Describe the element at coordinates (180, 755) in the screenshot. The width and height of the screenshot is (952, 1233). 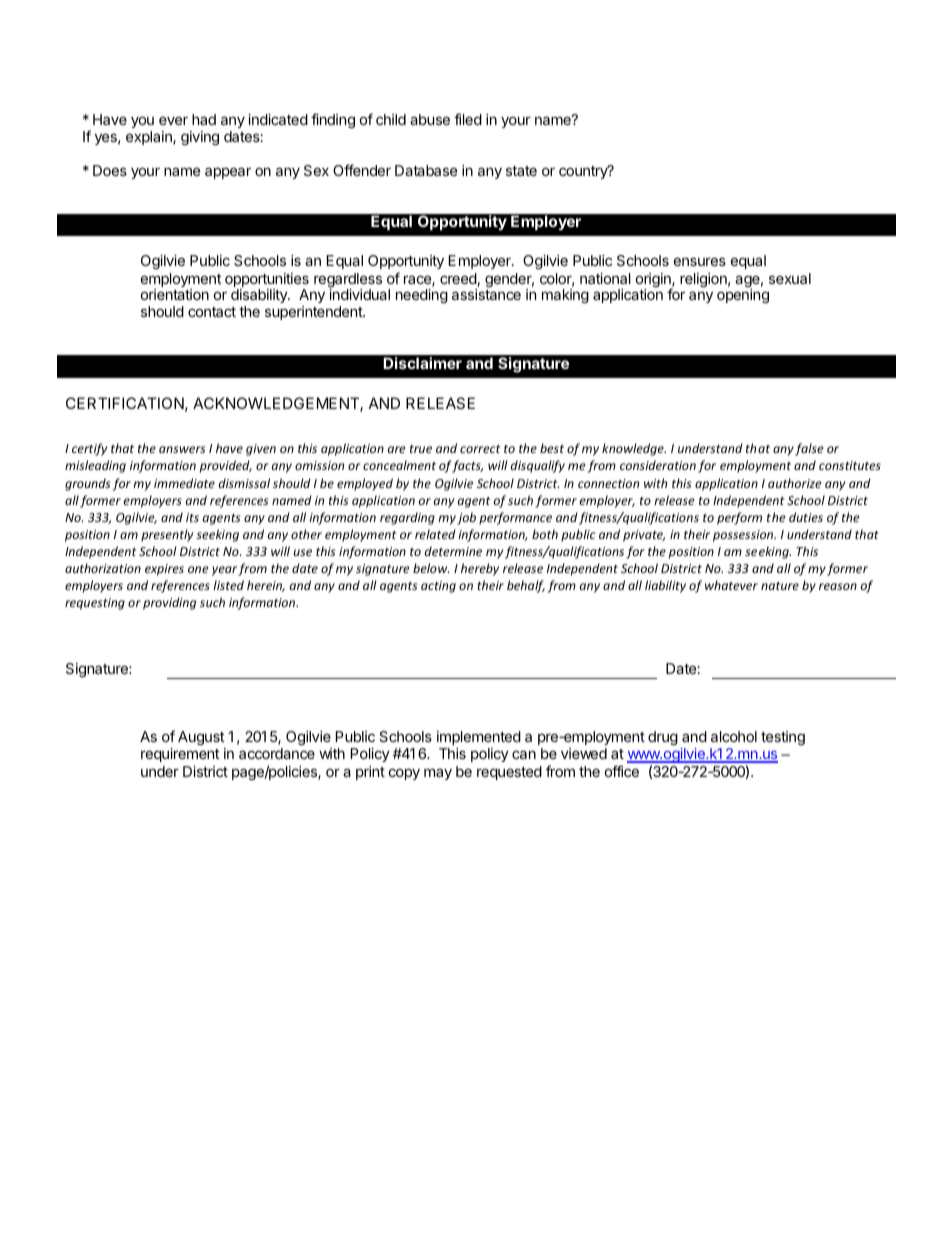
I see `requirement` at that location.
